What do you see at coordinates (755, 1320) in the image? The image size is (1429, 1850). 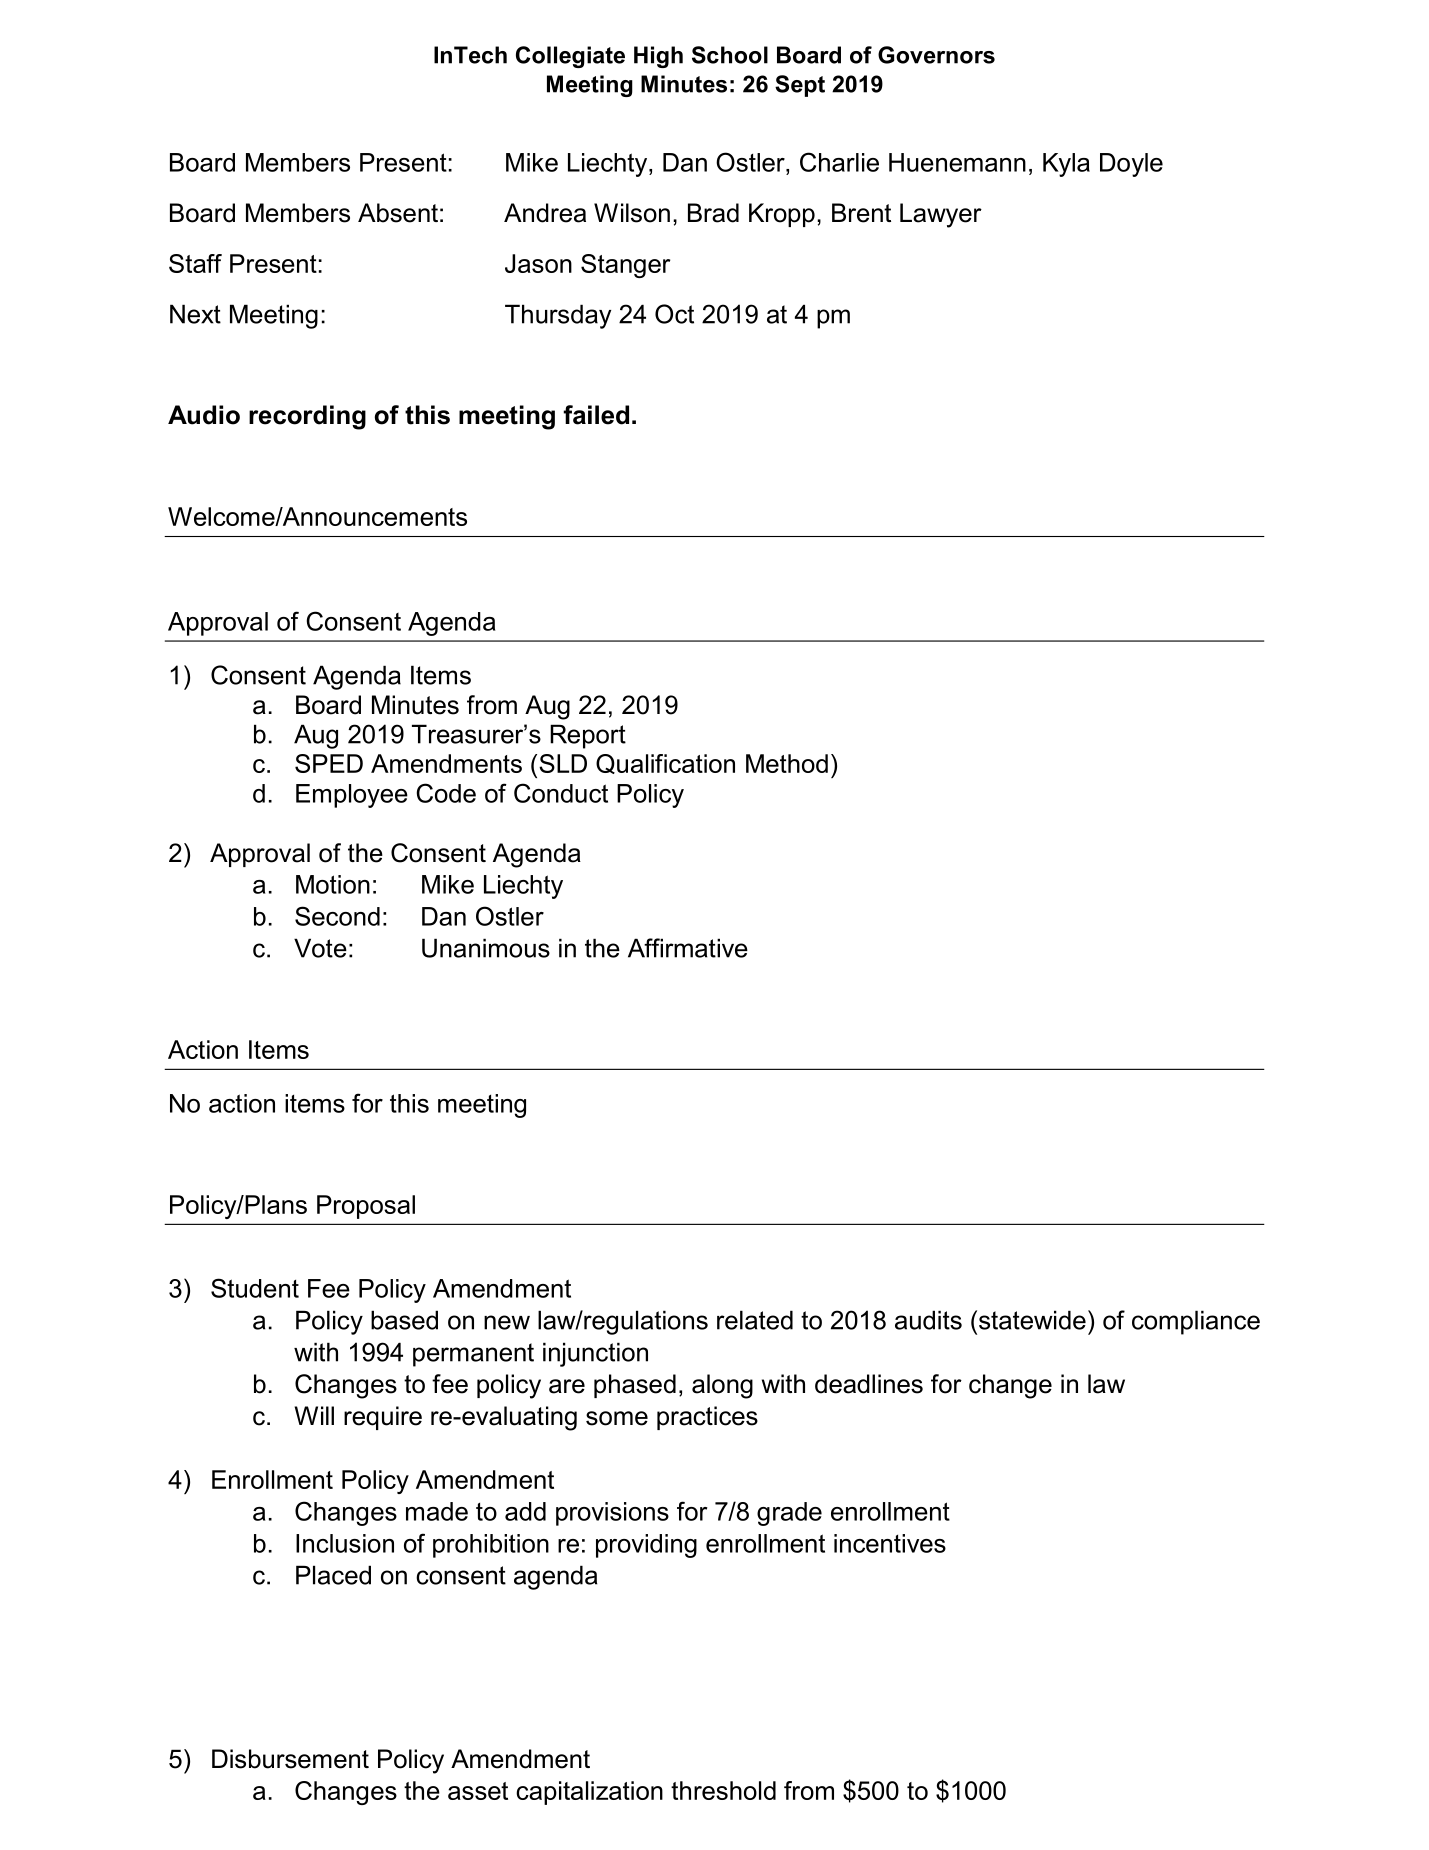 I see `related` at bounding box center [755, 1320].
